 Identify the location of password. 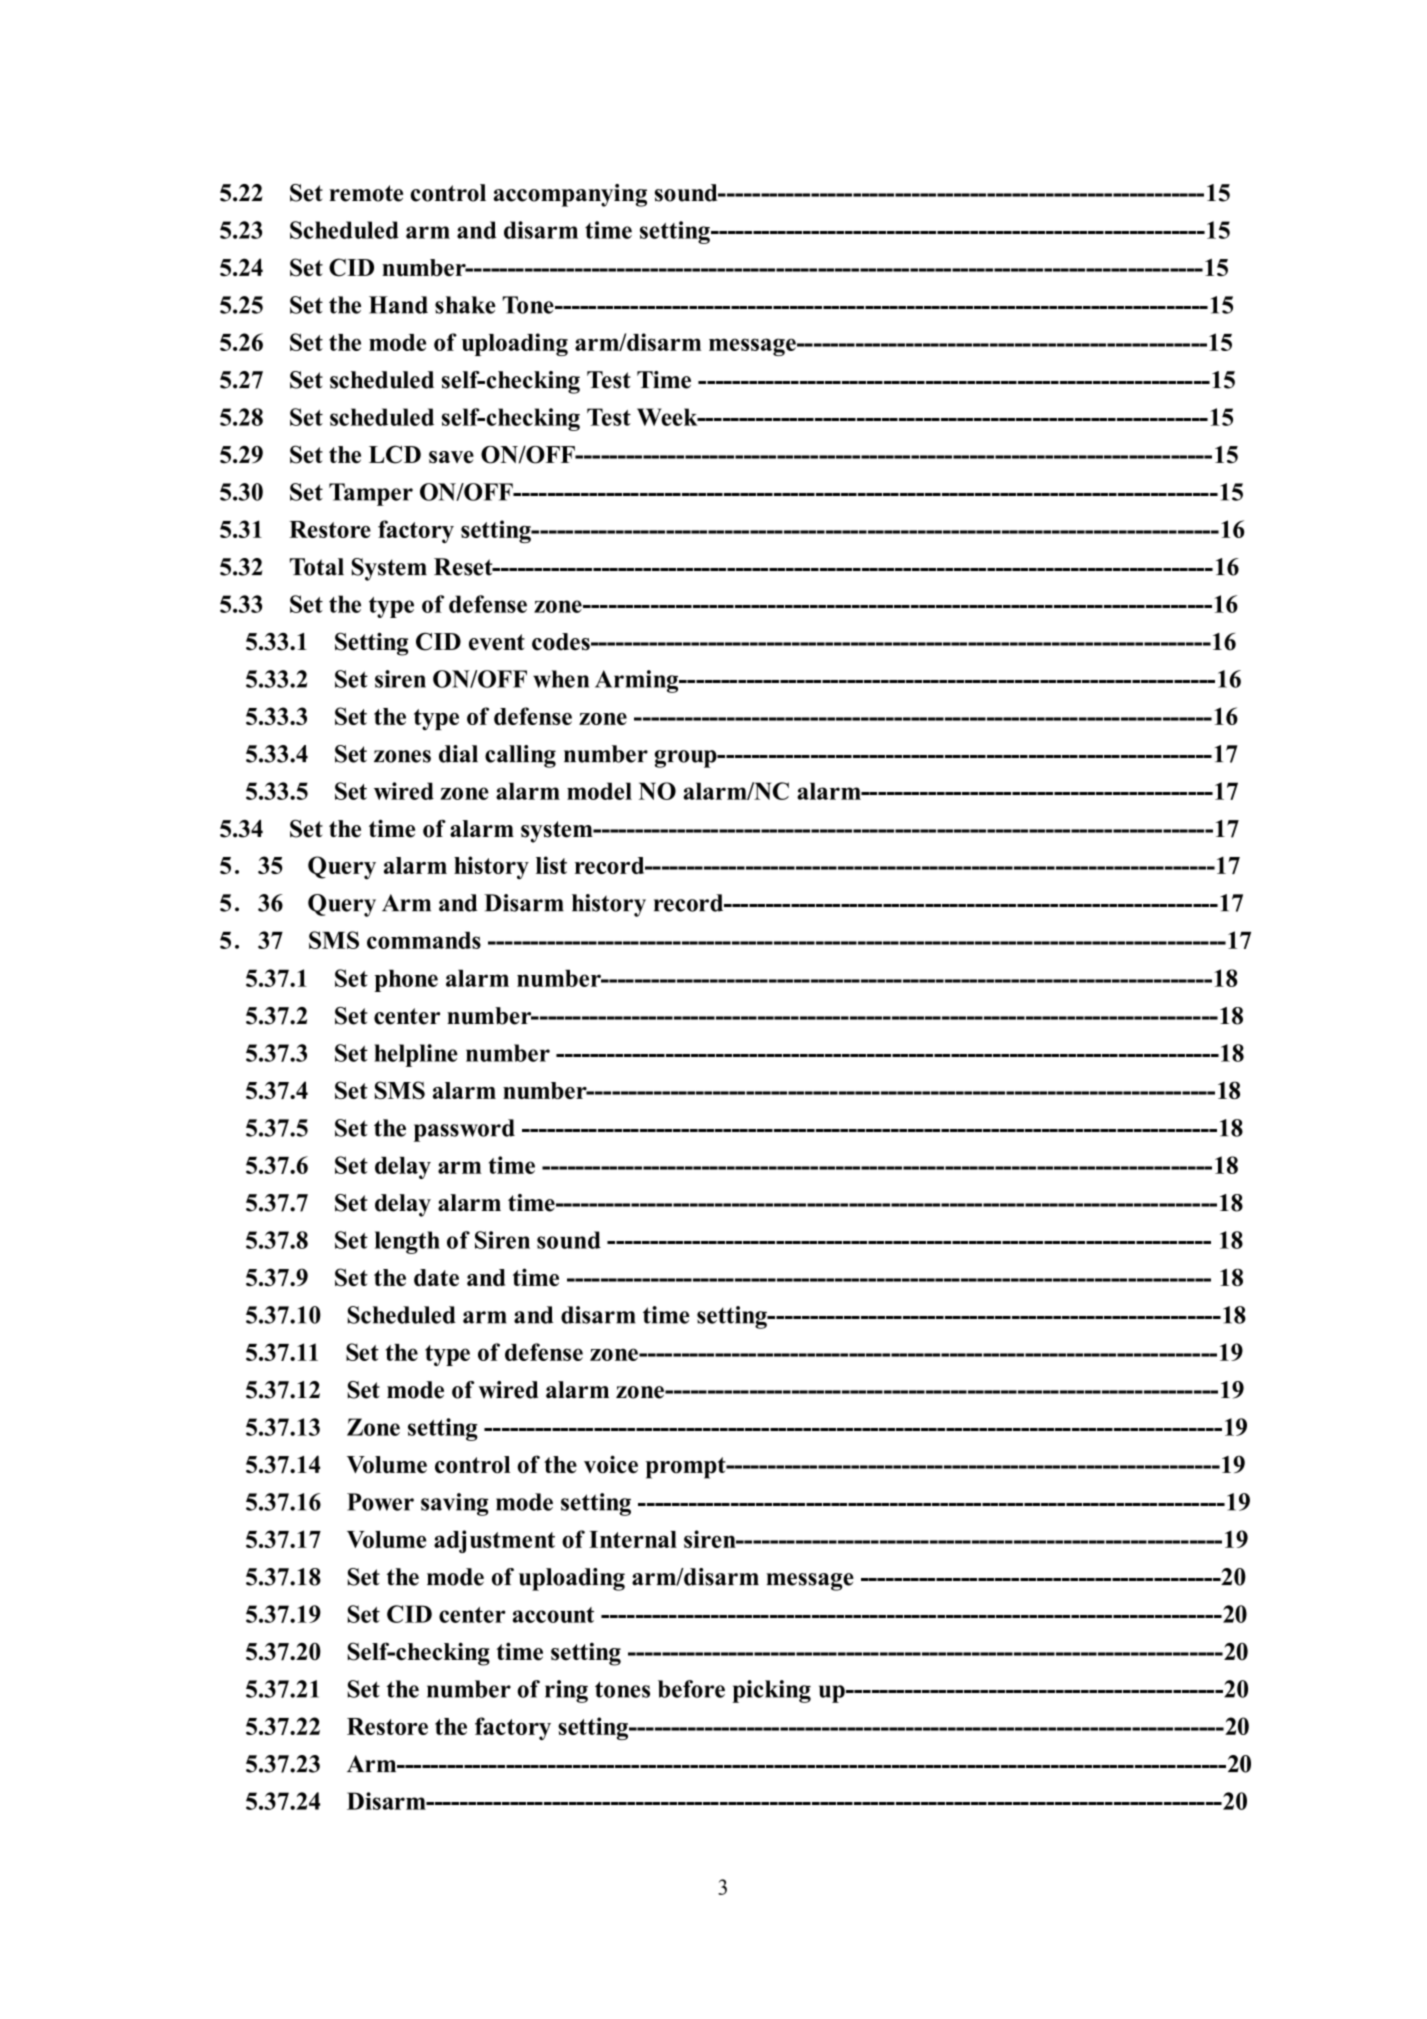
(464, 1130).
